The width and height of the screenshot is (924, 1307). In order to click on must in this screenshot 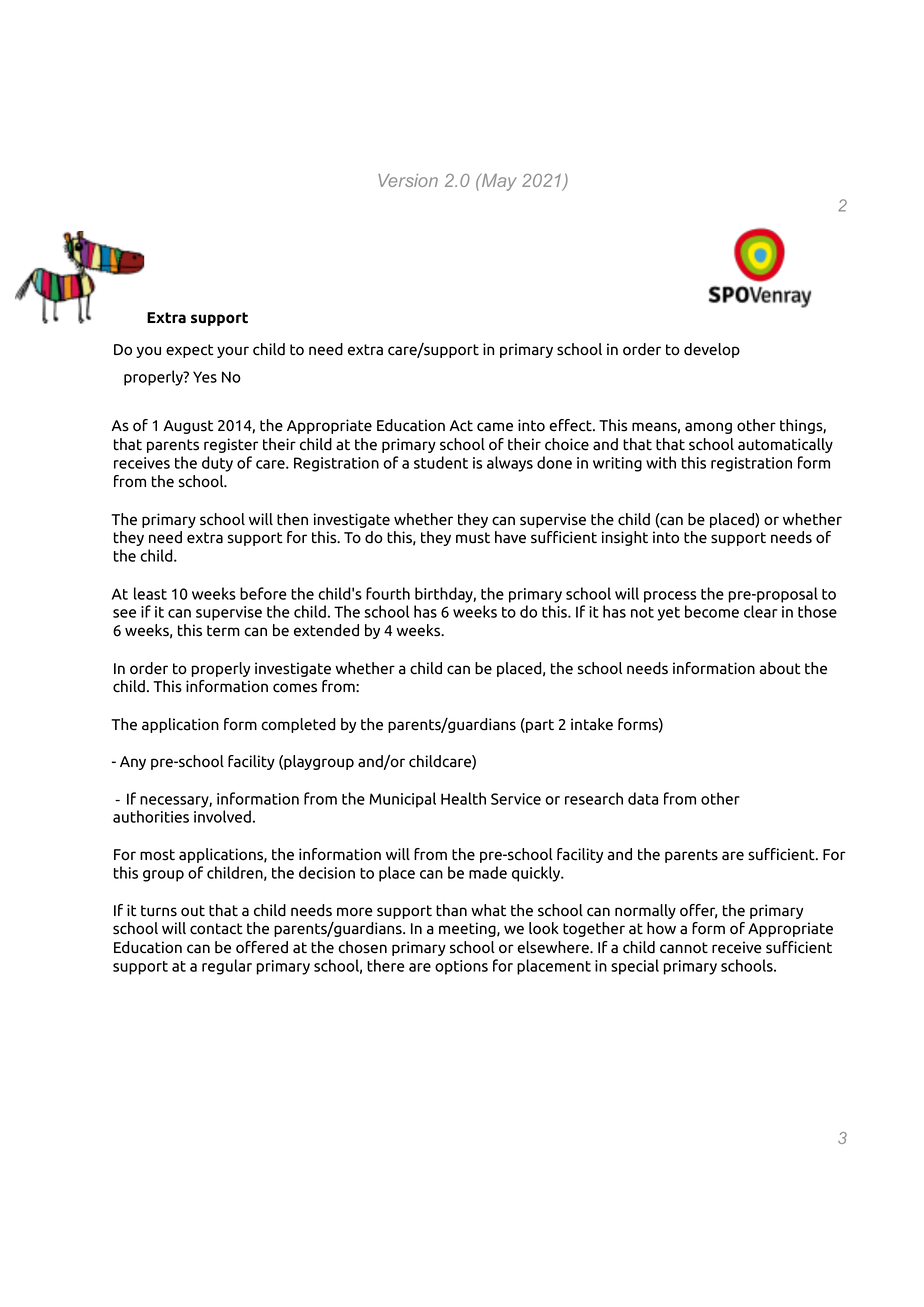, I will do `click(473, 538)`.
